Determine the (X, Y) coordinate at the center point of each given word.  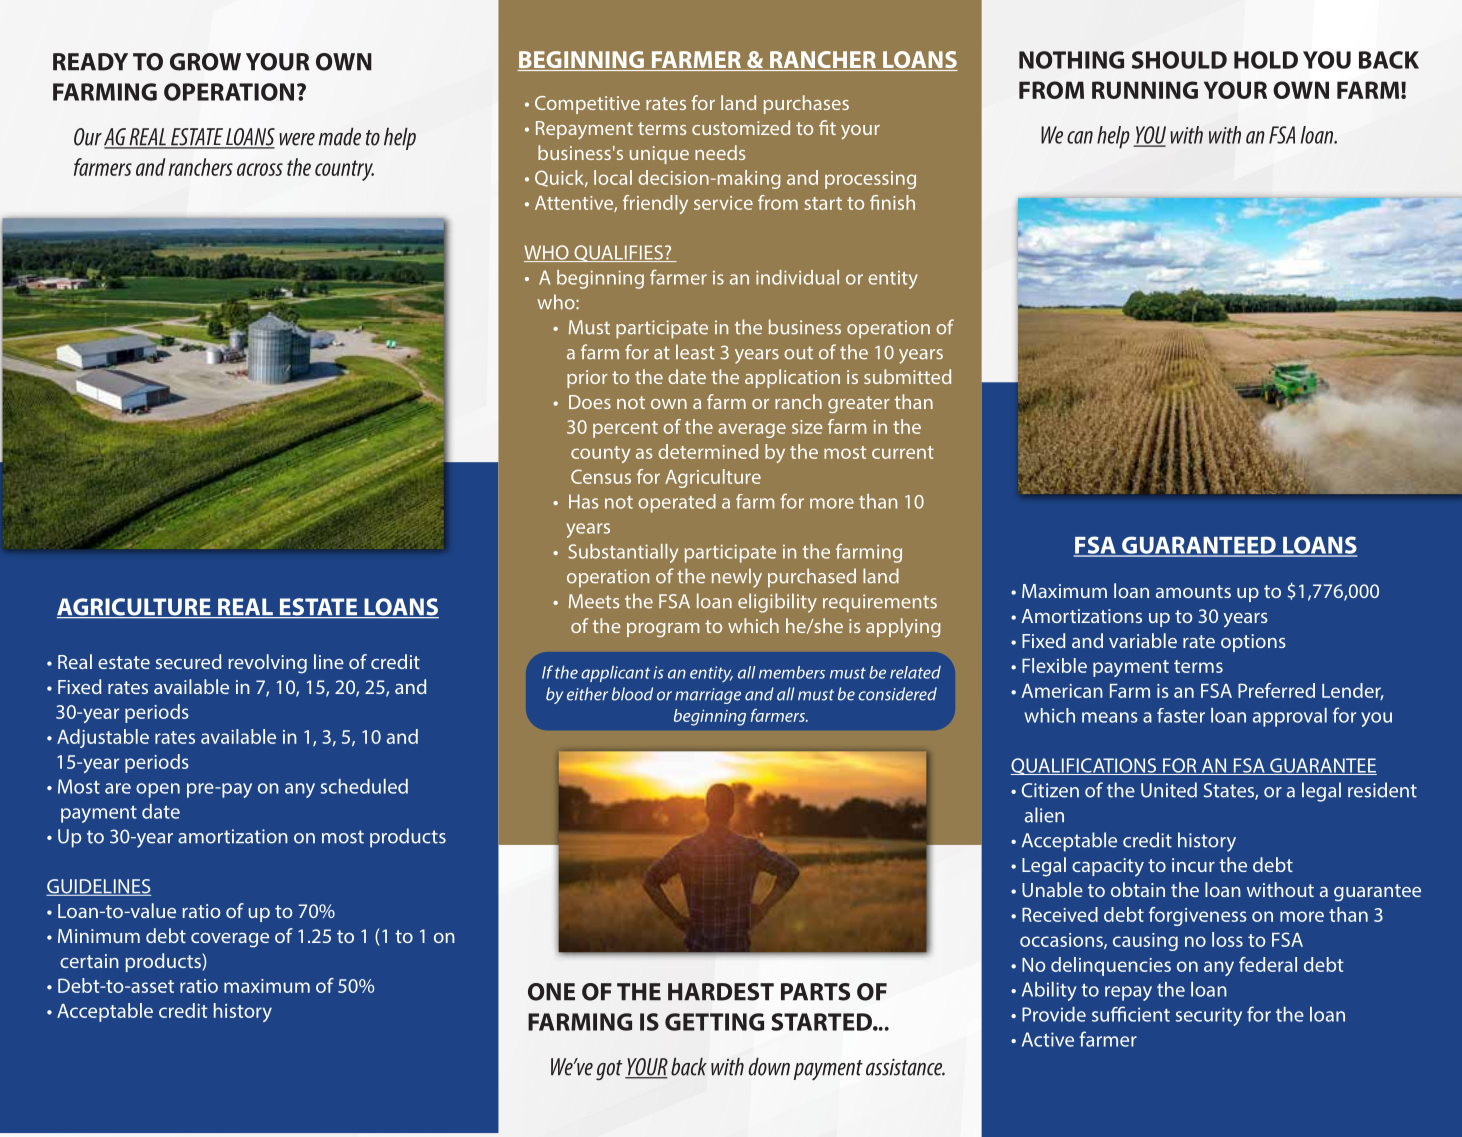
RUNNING (1145, 90)
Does (590, 402)
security (1208, 1016)
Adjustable (103, 738)
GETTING (714, 1022)
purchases (806, 104)
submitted (907, 376)
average (752, 430)
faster (1181, 715)
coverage (230, 940)
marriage (708, 696)
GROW (205, 62)
